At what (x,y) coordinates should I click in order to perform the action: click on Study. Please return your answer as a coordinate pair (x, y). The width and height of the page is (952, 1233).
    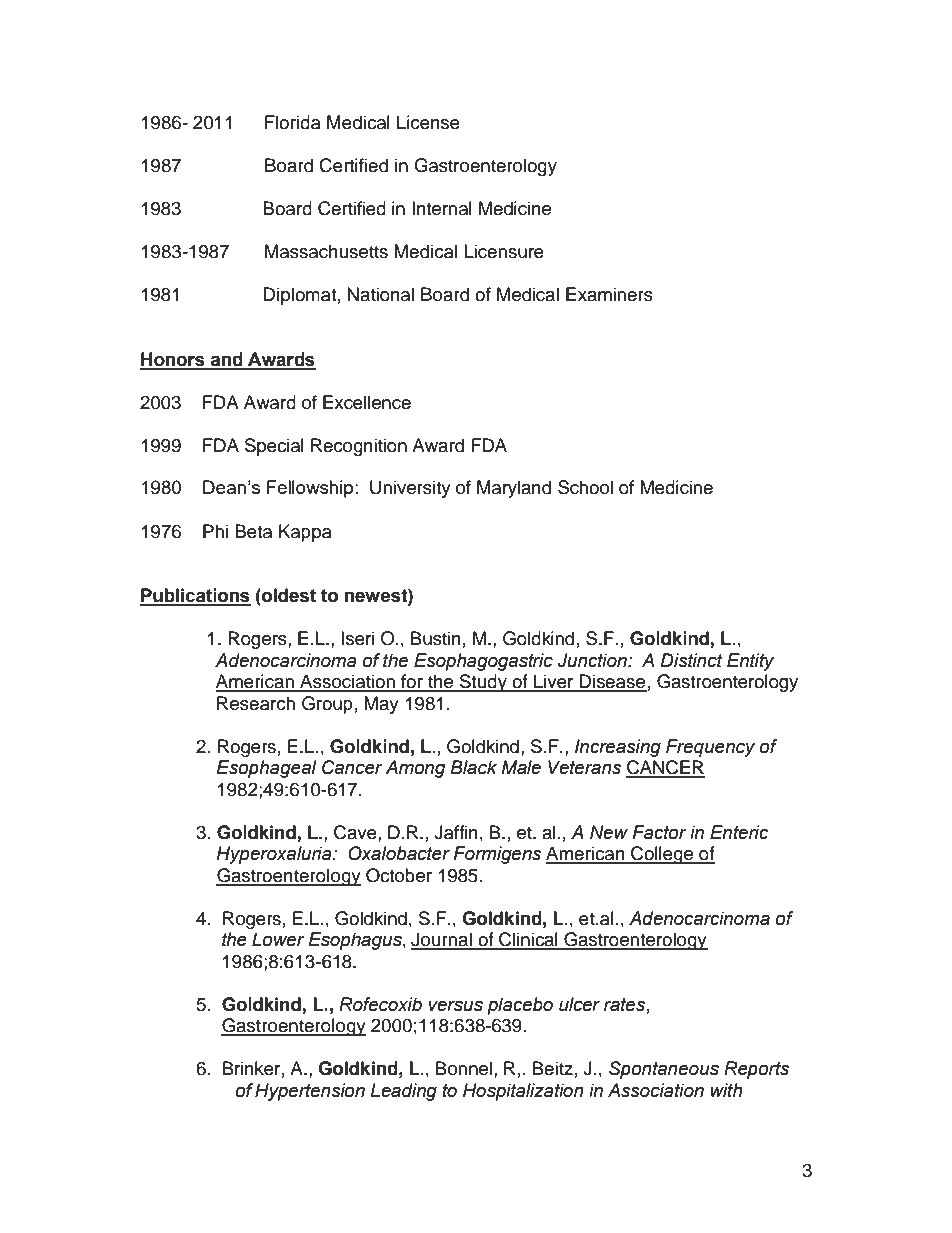
    Looking at the image, I should click on (483, 683).
